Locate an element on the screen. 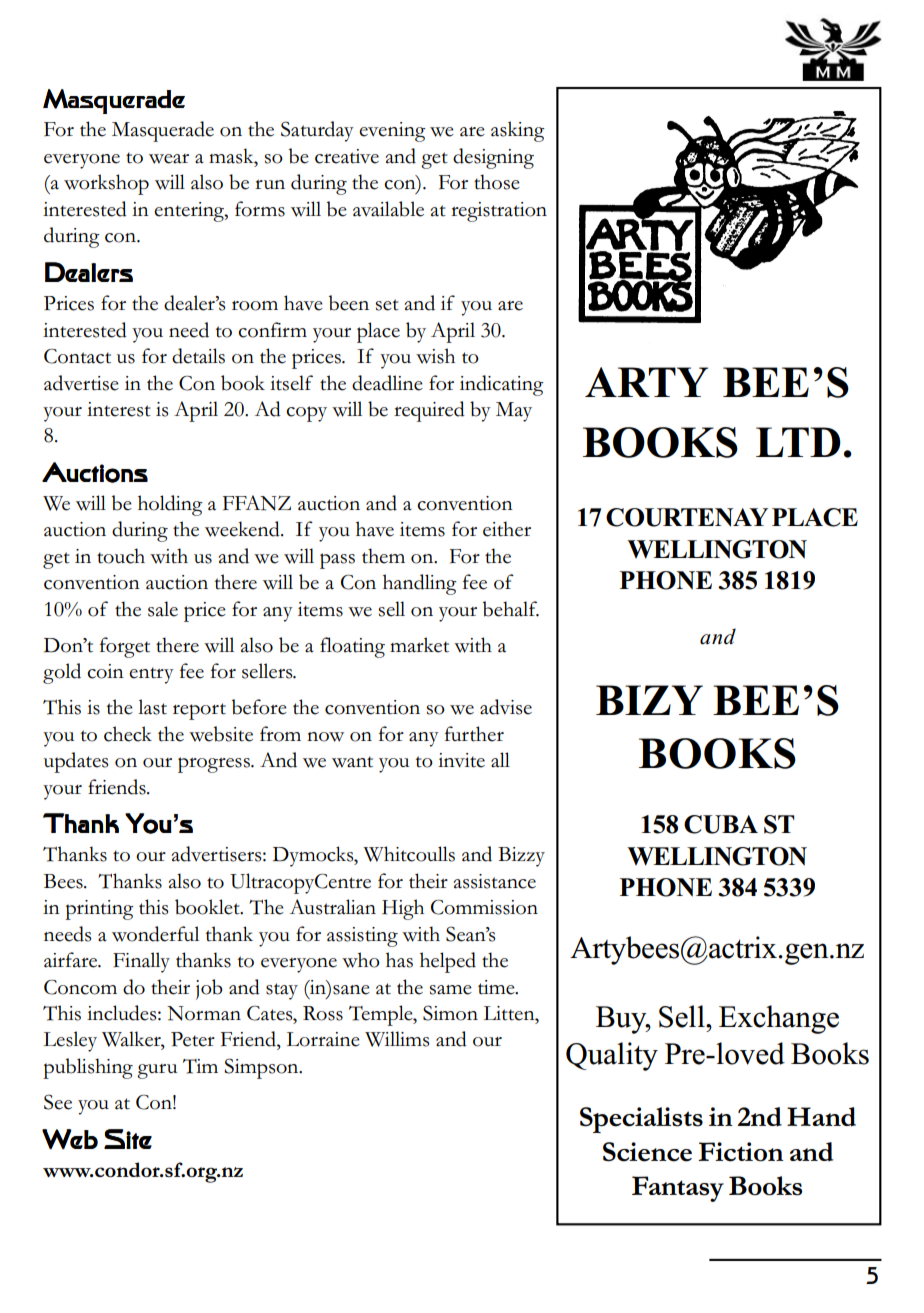 The width and height of the screenshot is (924, 1313). helped is located at coordinates (448, 962).
